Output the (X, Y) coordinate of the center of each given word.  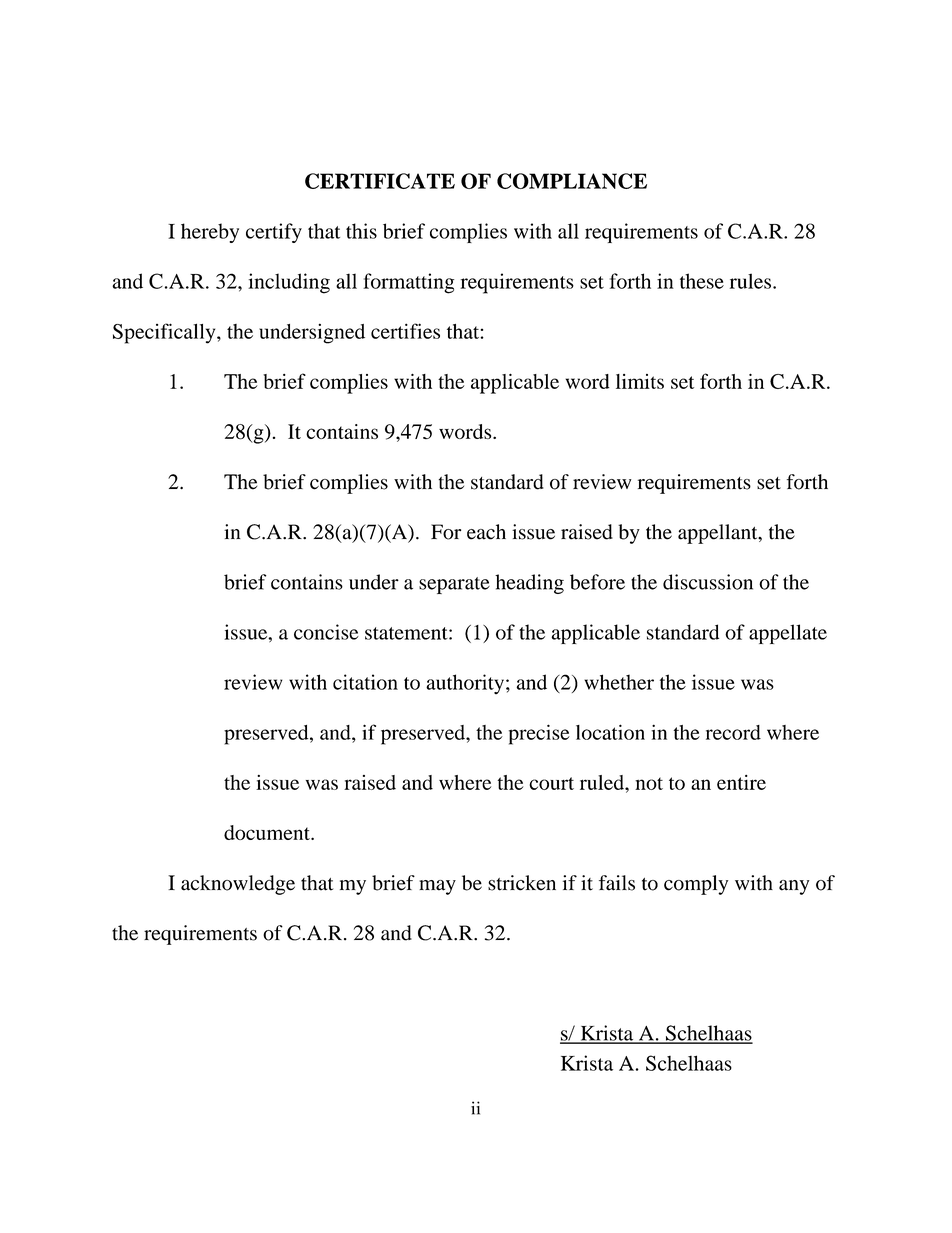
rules (750, 281)
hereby (210, 233)
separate (454, 585)
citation (365, 682)
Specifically (165, 333)
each (486, 532)
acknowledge (238, 885)
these (702, 281)
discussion (708, 582)
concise (326, 632)
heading (529, 584)
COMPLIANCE (572, 181)
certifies (405, 331)
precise (539, 734)
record (733, 732)
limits (640, 381)
